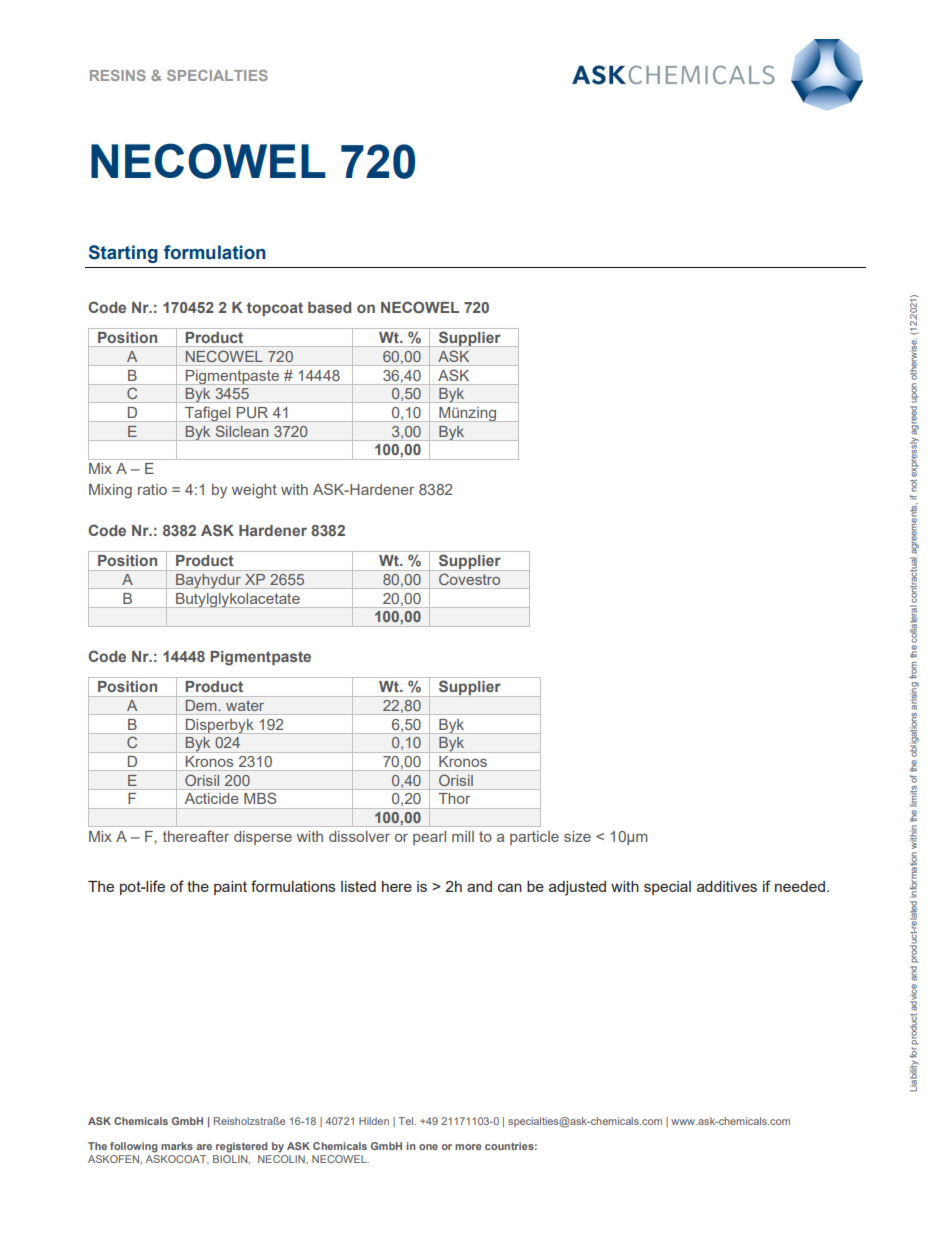  Describe the element at coordinates (275, 309) in the screenshot. I see `topcoat` at that location.
